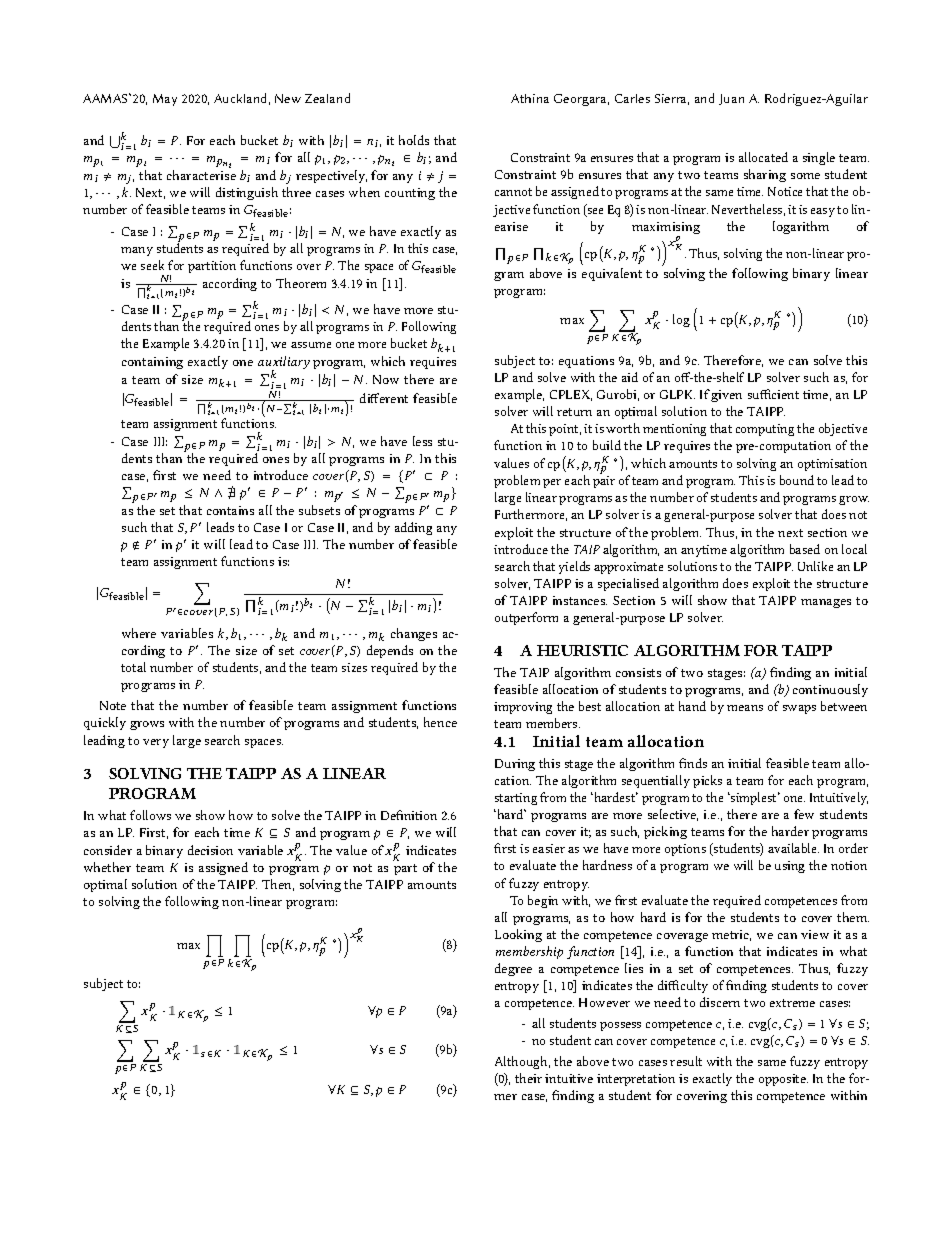  I want to click on May, so click(165, 100).
